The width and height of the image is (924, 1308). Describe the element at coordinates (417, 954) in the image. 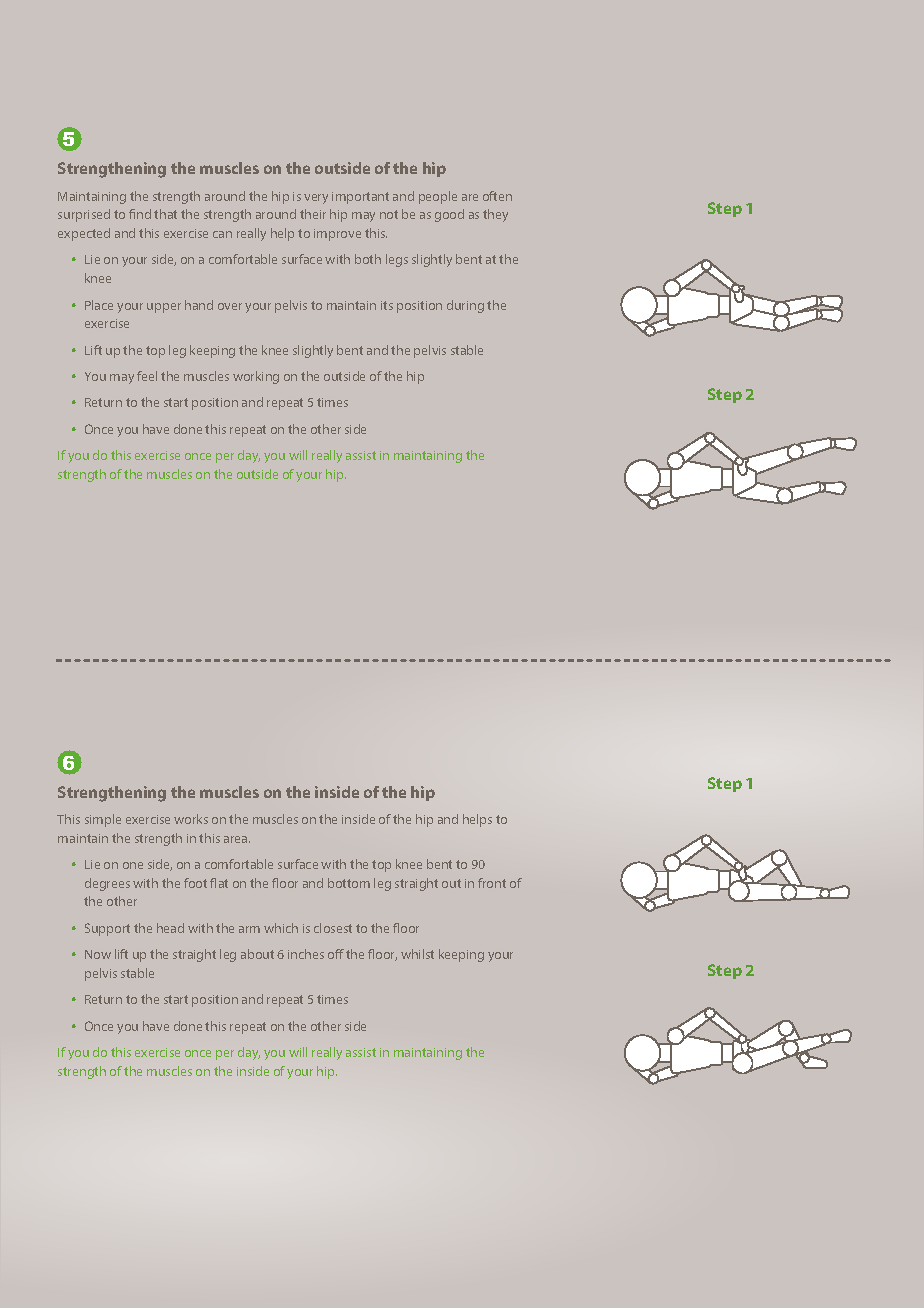

I see `whilst` at that location.
